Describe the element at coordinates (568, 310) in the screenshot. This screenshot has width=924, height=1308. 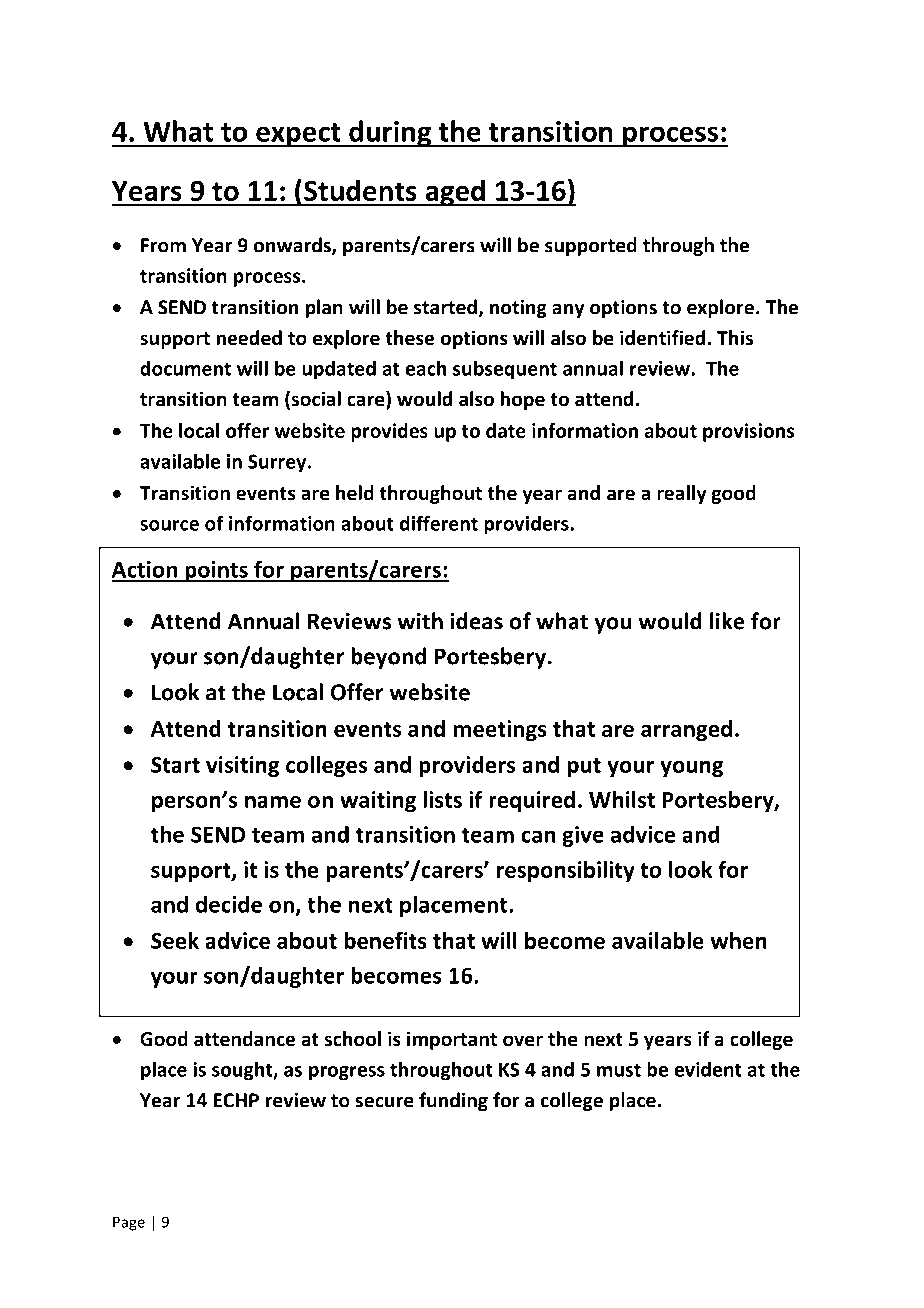
I see `any` at that location.
